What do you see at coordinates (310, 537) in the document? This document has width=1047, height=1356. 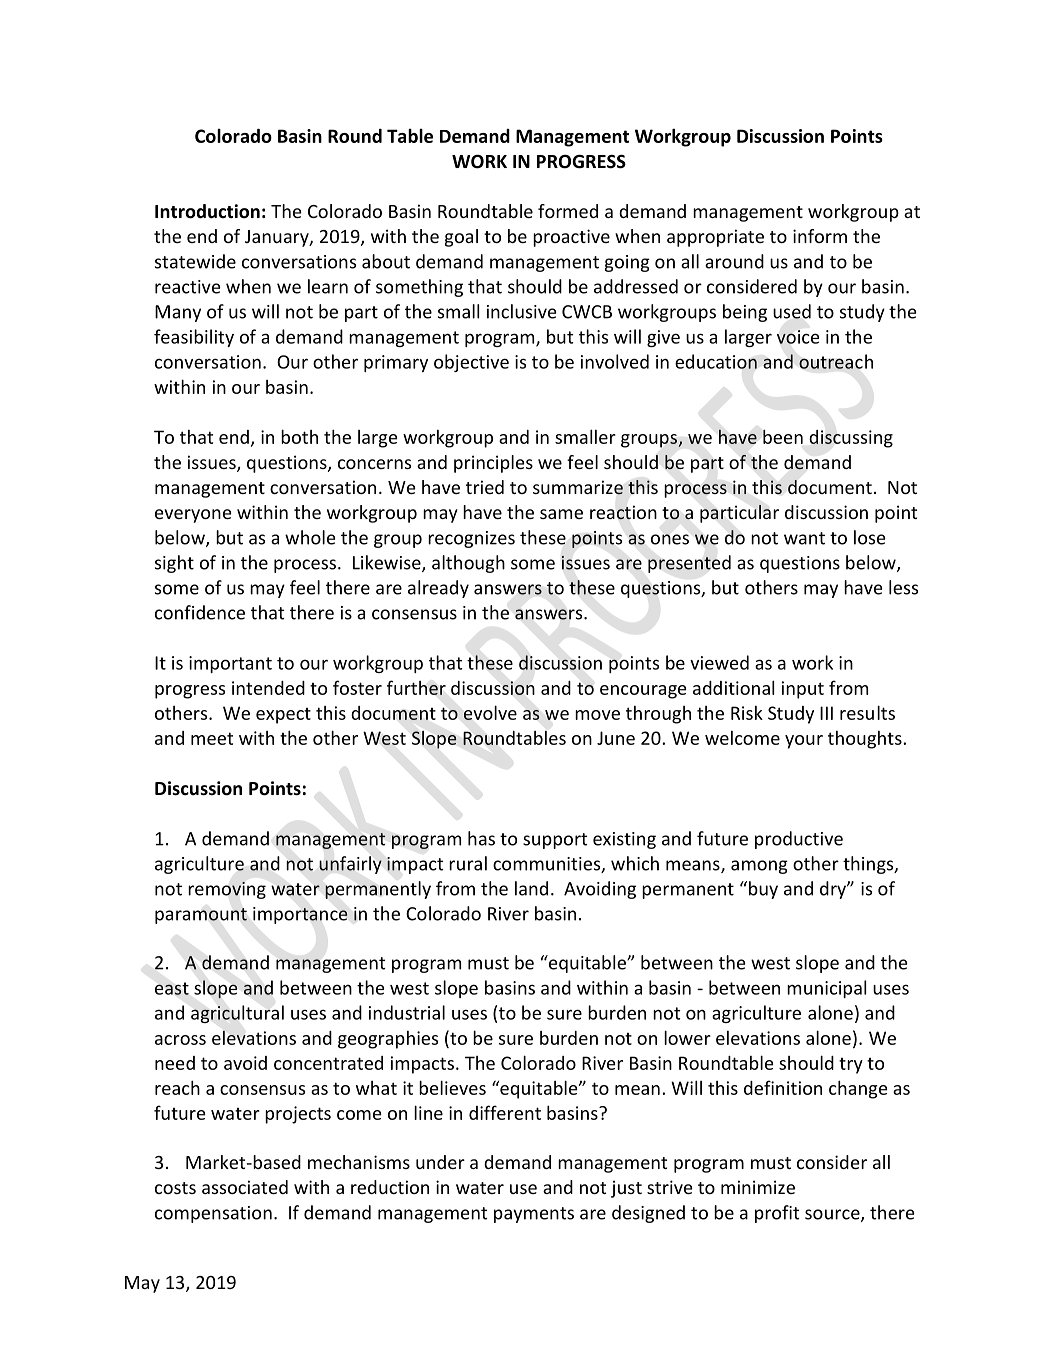 I see `whole` at bounding box center [310, 537].
